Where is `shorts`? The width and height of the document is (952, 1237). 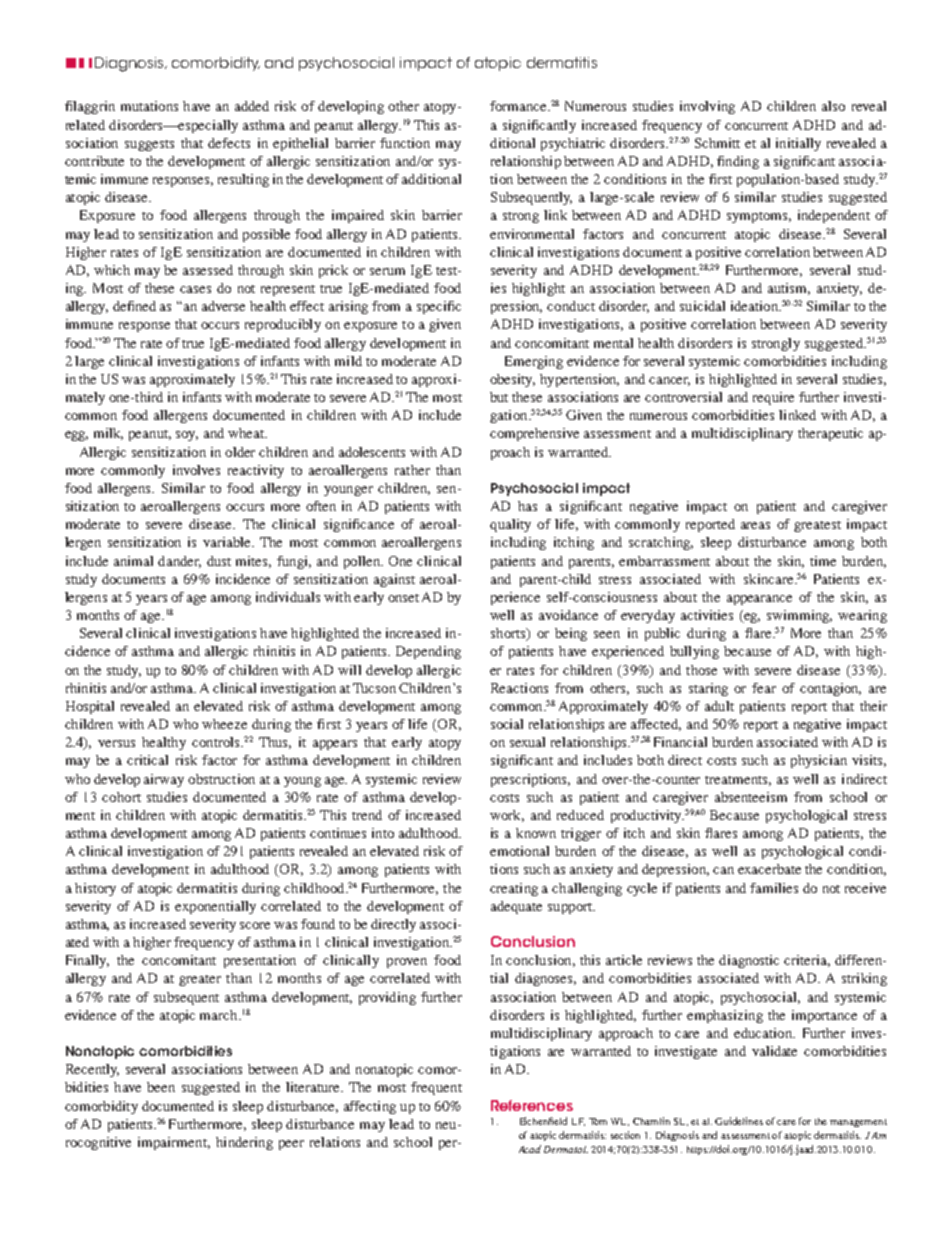 shorts is located at coordinates (509, 634).
